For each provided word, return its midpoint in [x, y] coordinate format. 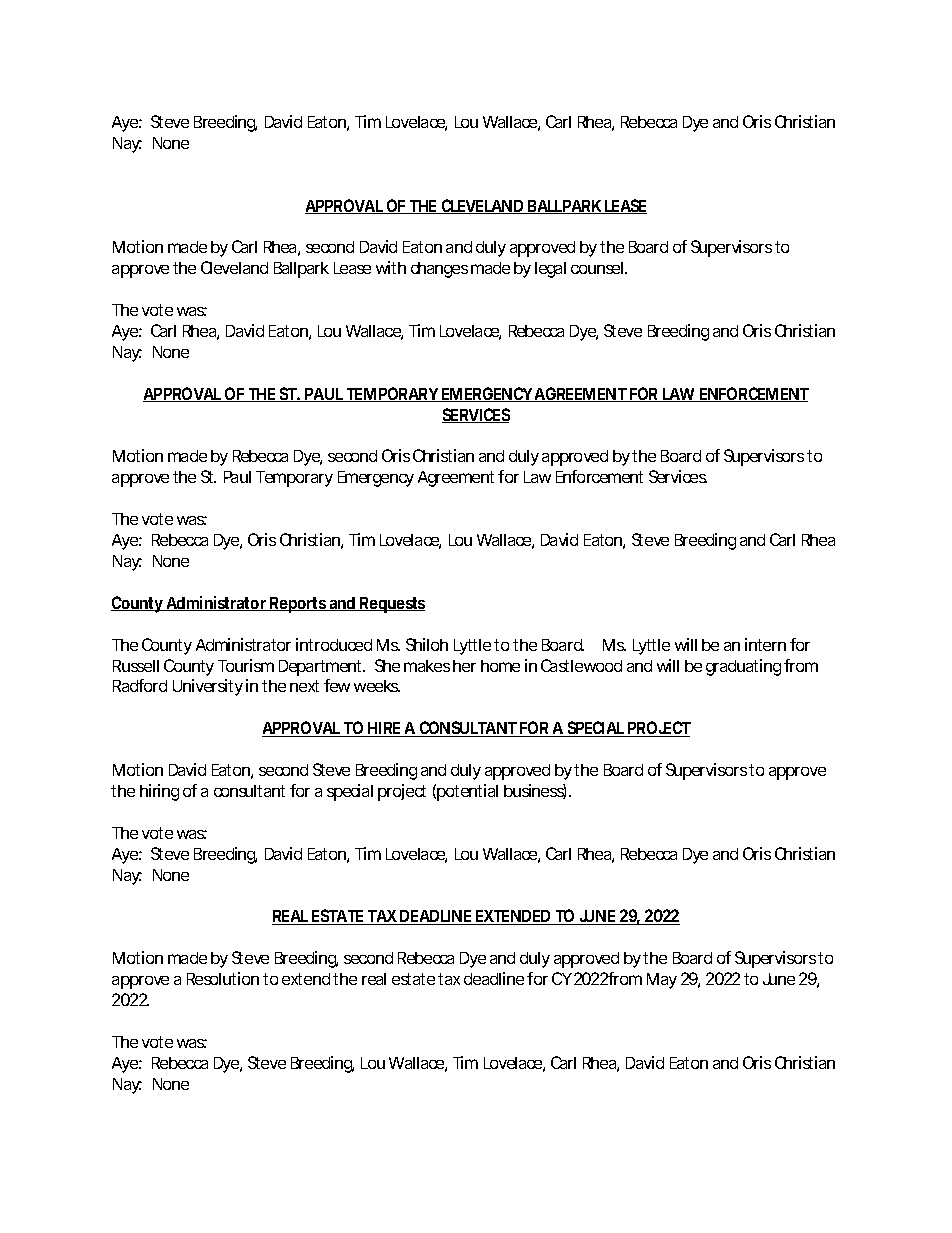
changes [439, 270]
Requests [392, 605]
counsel [598, 268]
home [500, 666]
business [535, 791]
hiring [159, 792]
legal [550, 270]
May [662, 981]
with [391, 267]
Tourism [246, 665]
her [464, 666]
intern [765, 644]
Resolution [223, 978]
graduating [743, 667]
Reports [299, 605]
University [208, 687]
